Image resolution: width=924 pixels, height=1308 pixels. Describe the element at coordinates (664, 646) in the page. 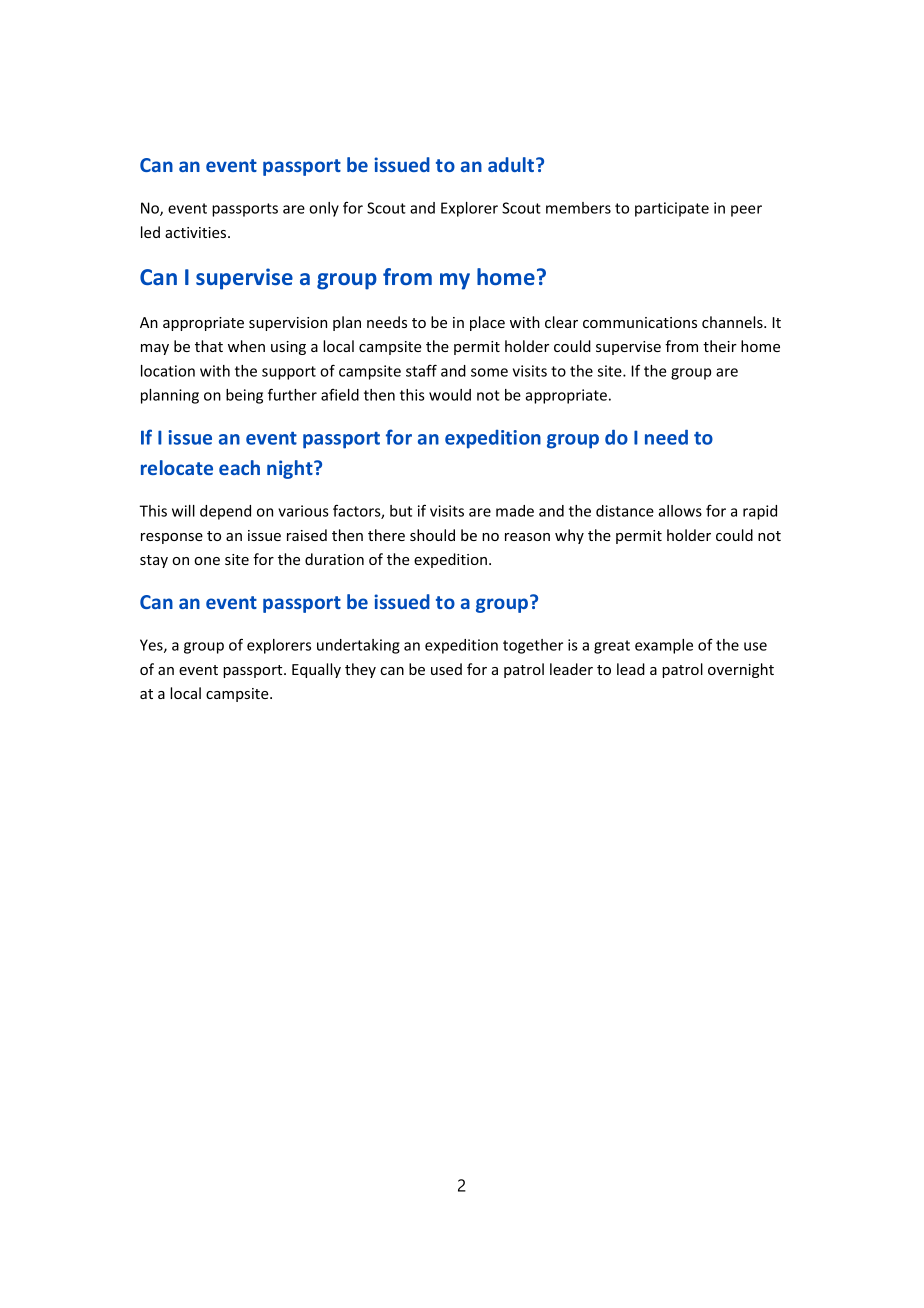

I see `example` at that location.
